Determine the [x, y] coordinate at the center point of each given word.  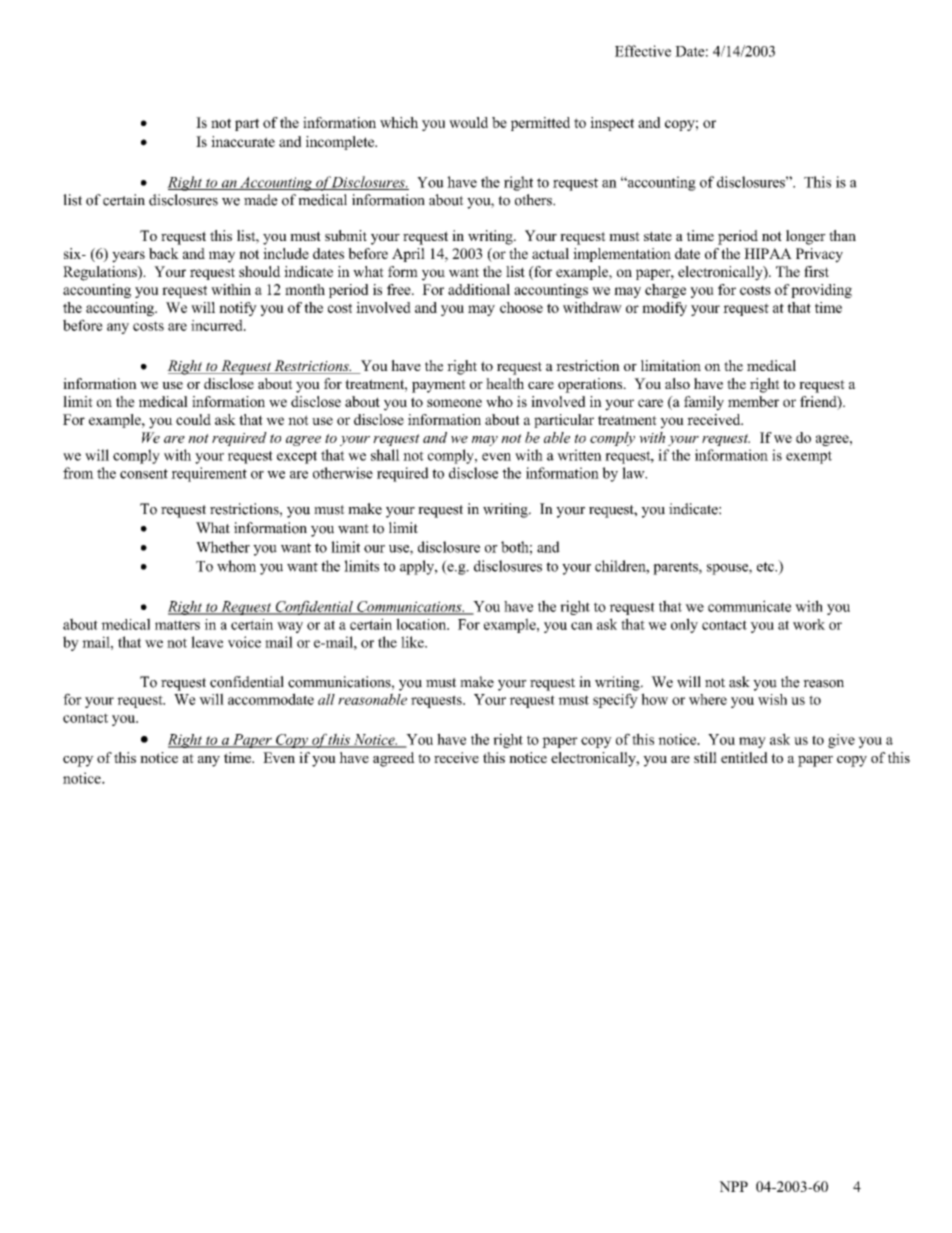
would [468, 122]
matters [177, 625]
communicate [749, 606]
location [422, 624]
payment [439, 386]
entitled [744, 757]
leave [207, 642]
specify [615, 700]
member [753, 401]
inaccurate [243, 141]
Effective [643, 51]
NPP [733, 1186]
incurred [218, 325]
